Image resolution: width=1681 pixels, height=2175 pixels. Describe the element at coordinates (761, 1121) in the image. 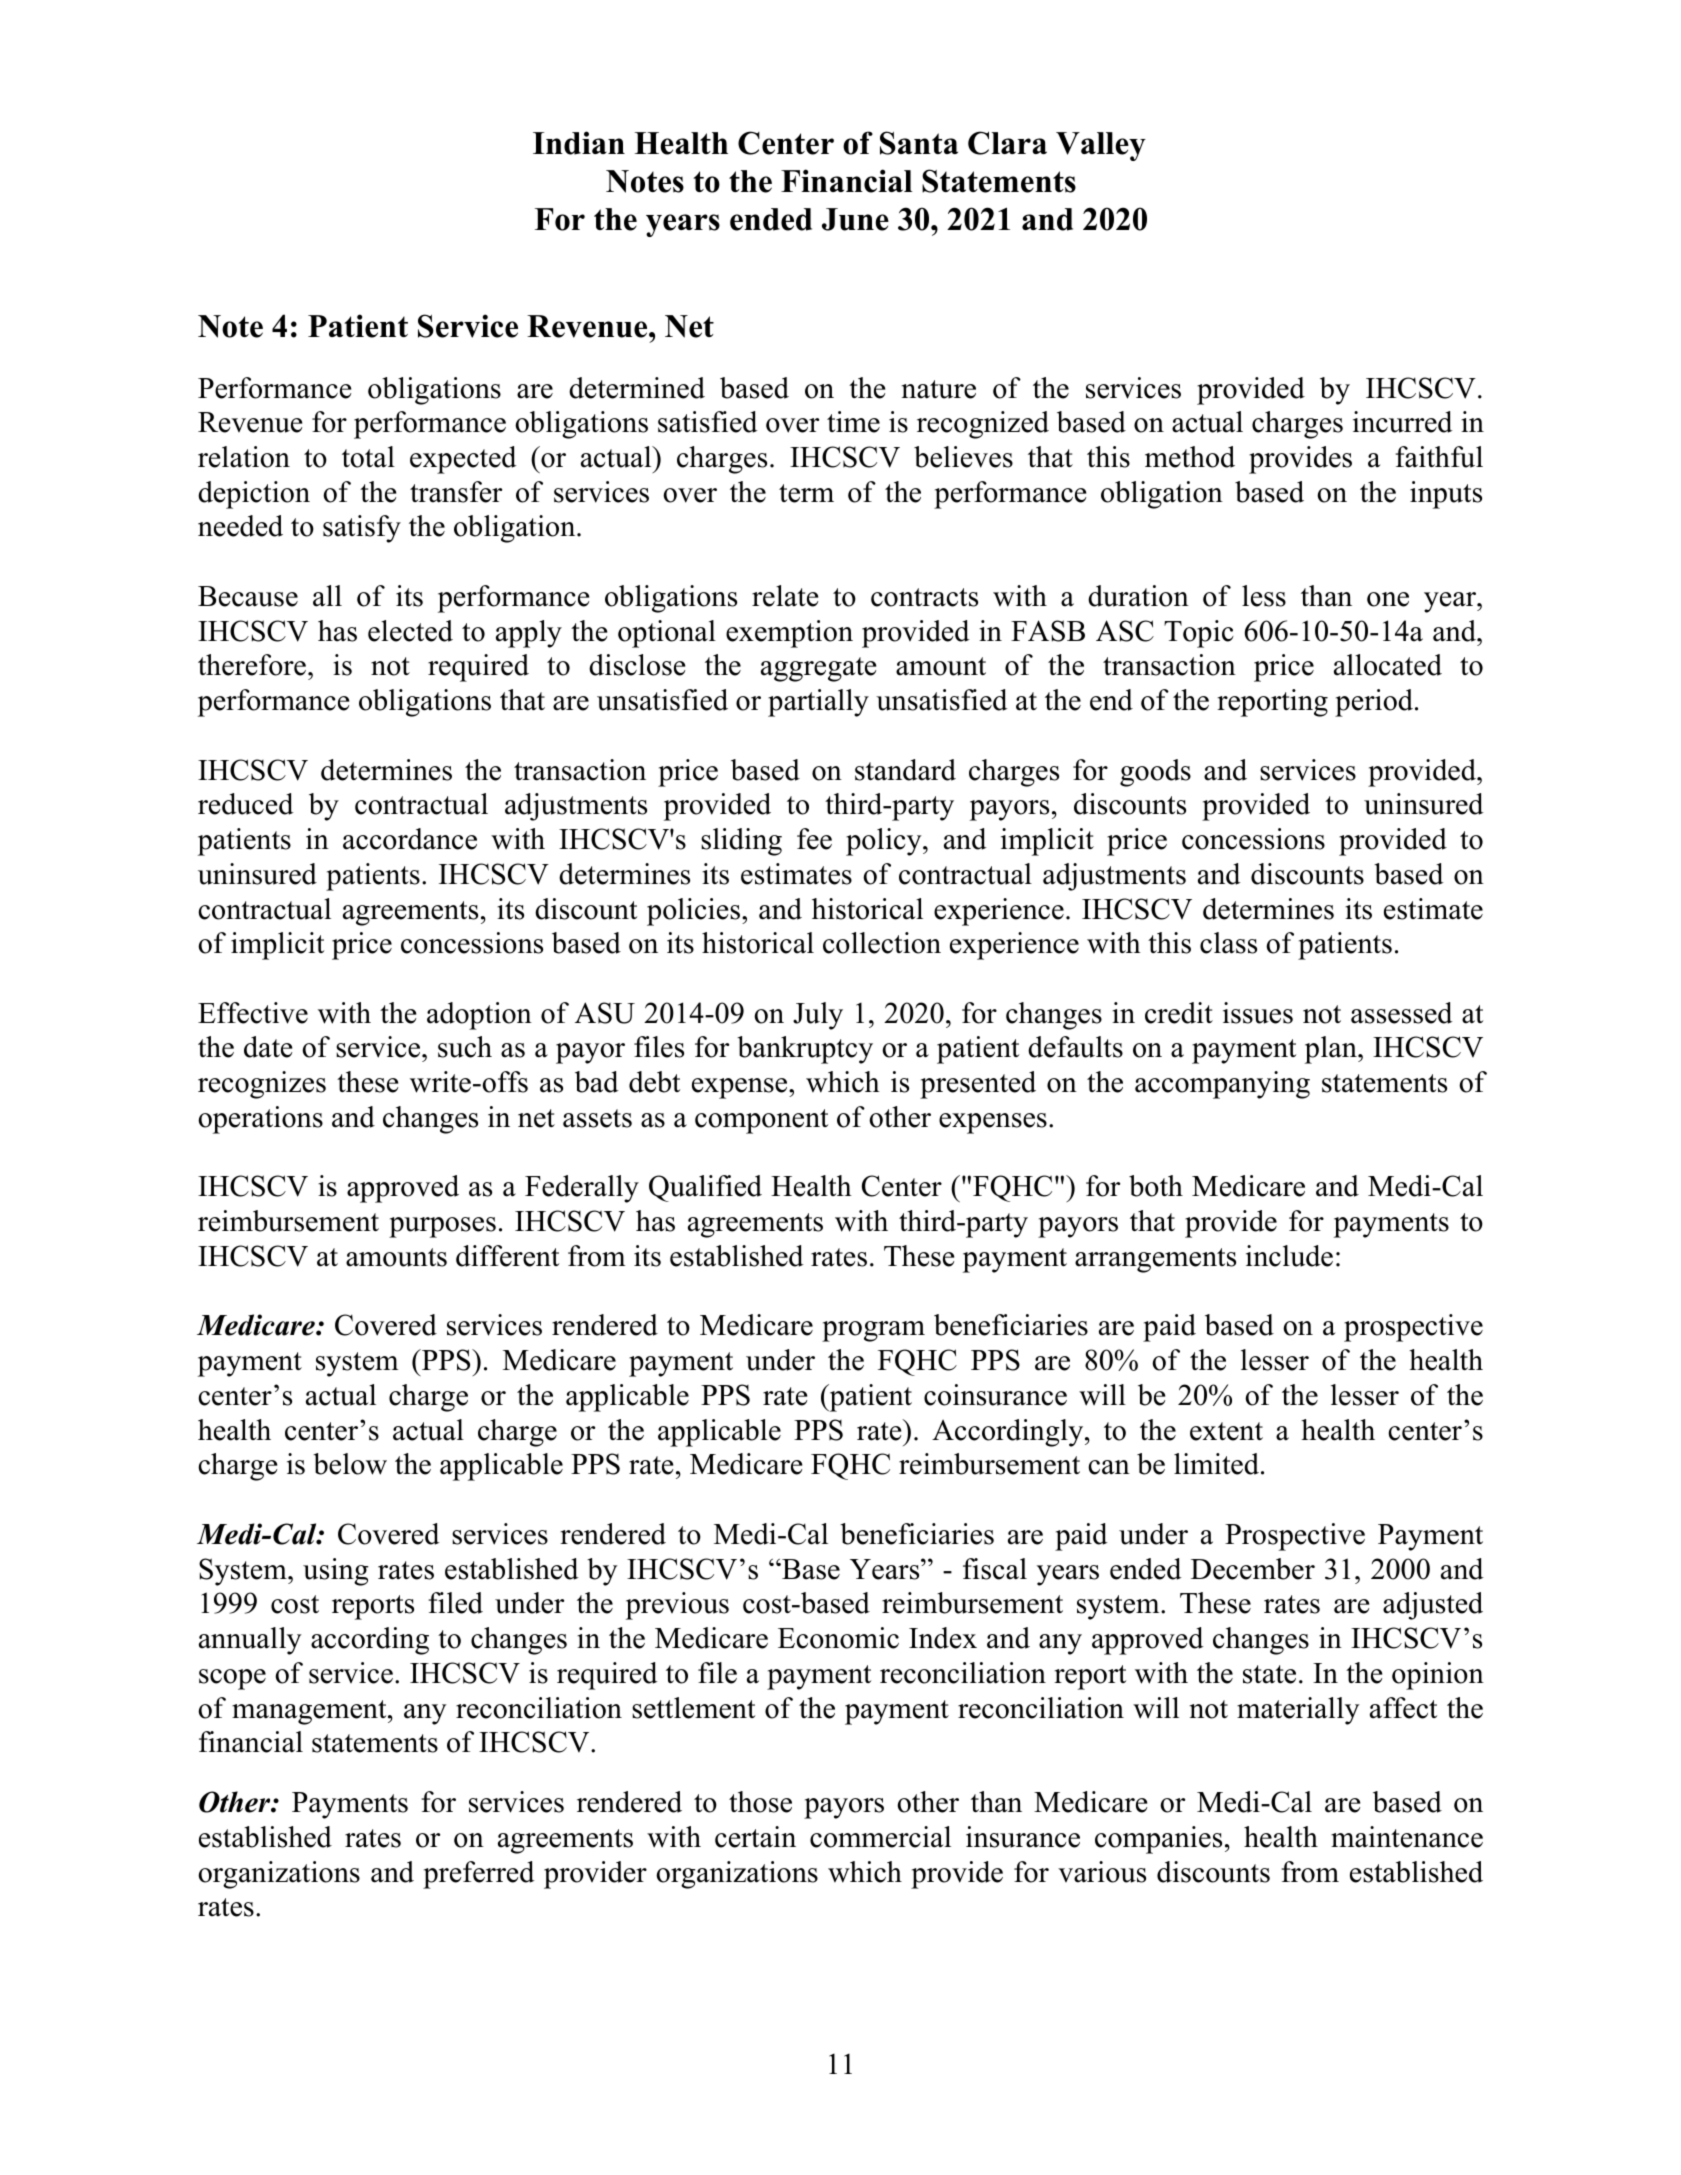

I see `component` at that location.
